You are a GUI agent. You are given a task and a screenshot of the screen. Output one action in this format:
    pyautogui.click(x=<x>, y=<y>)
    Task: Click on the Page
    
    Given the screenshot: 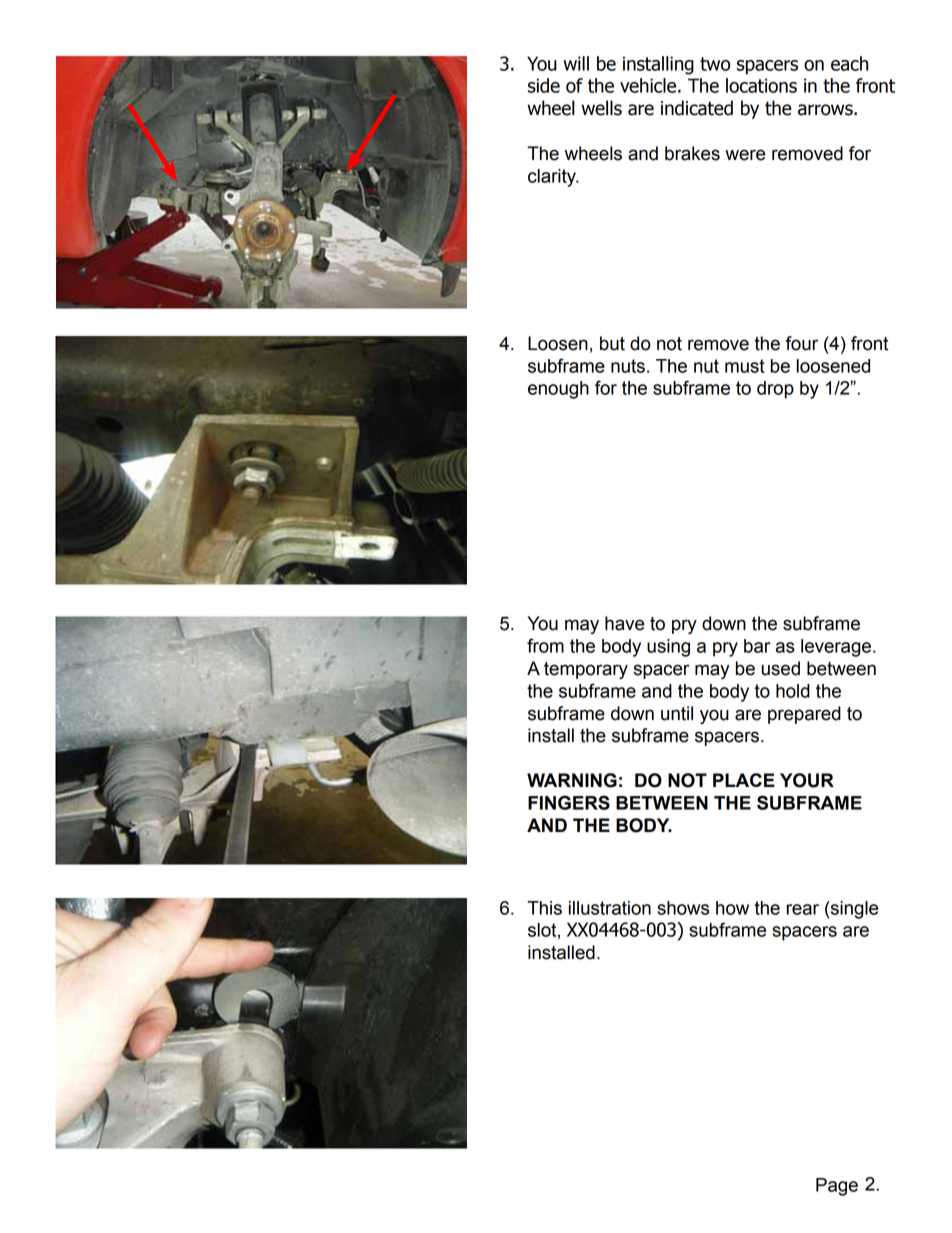 What is the action you would take?
    pyautogui.click(x=837, y=1187)
